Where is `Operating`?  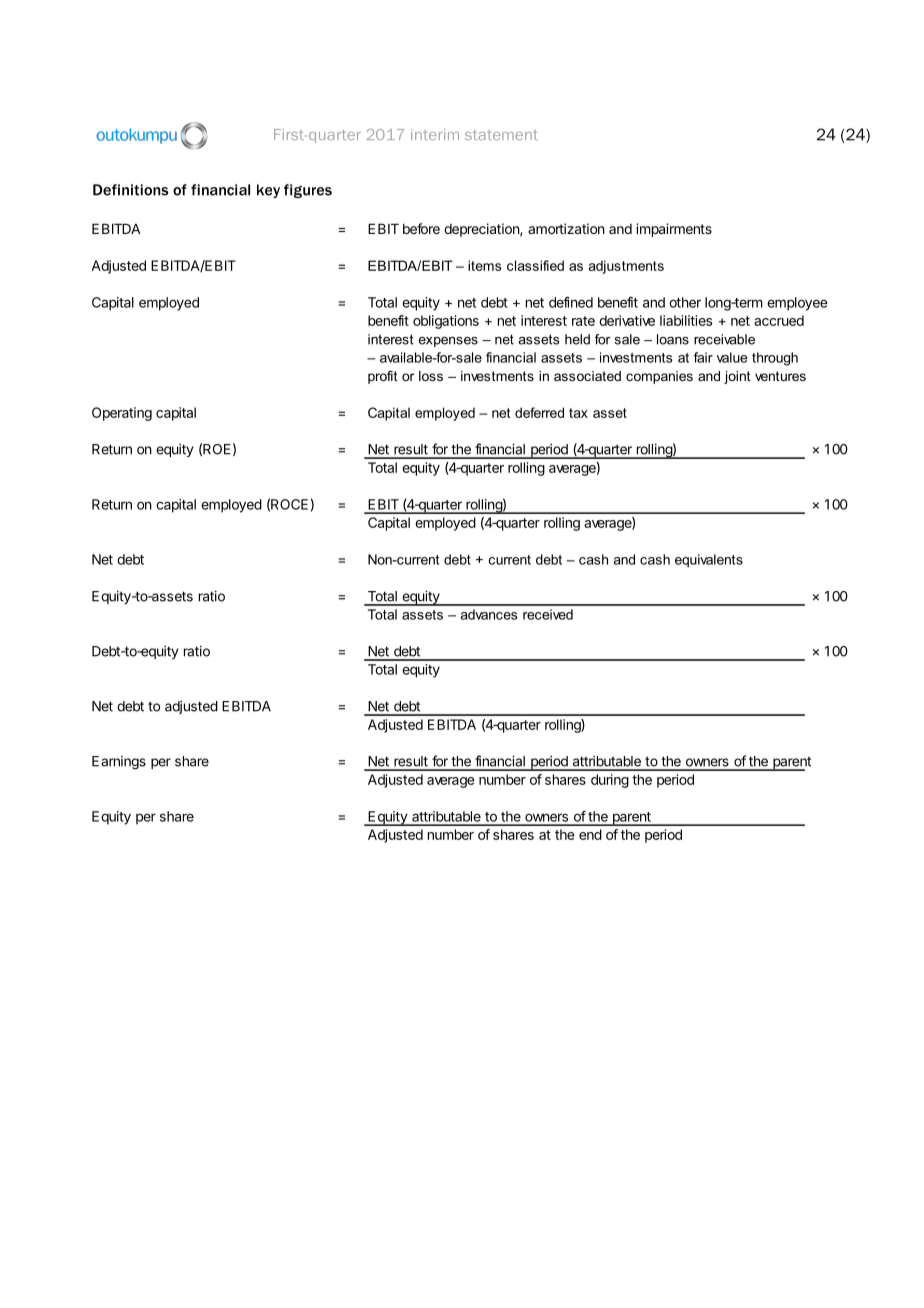 Operating is located at coordinates (122, 414).
